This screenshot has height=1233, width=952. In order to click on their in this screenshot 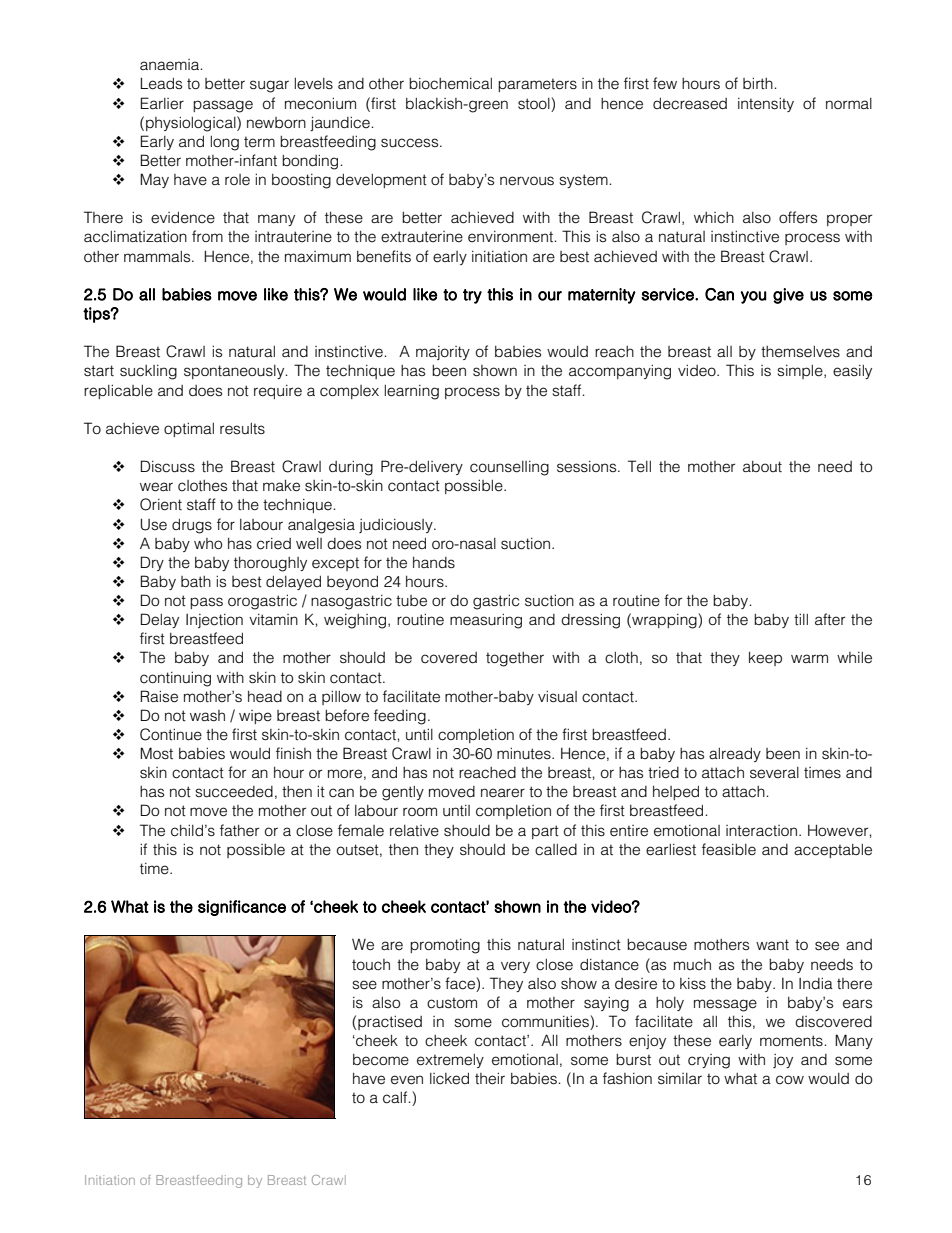, I will do `click(490, 1078)`.
